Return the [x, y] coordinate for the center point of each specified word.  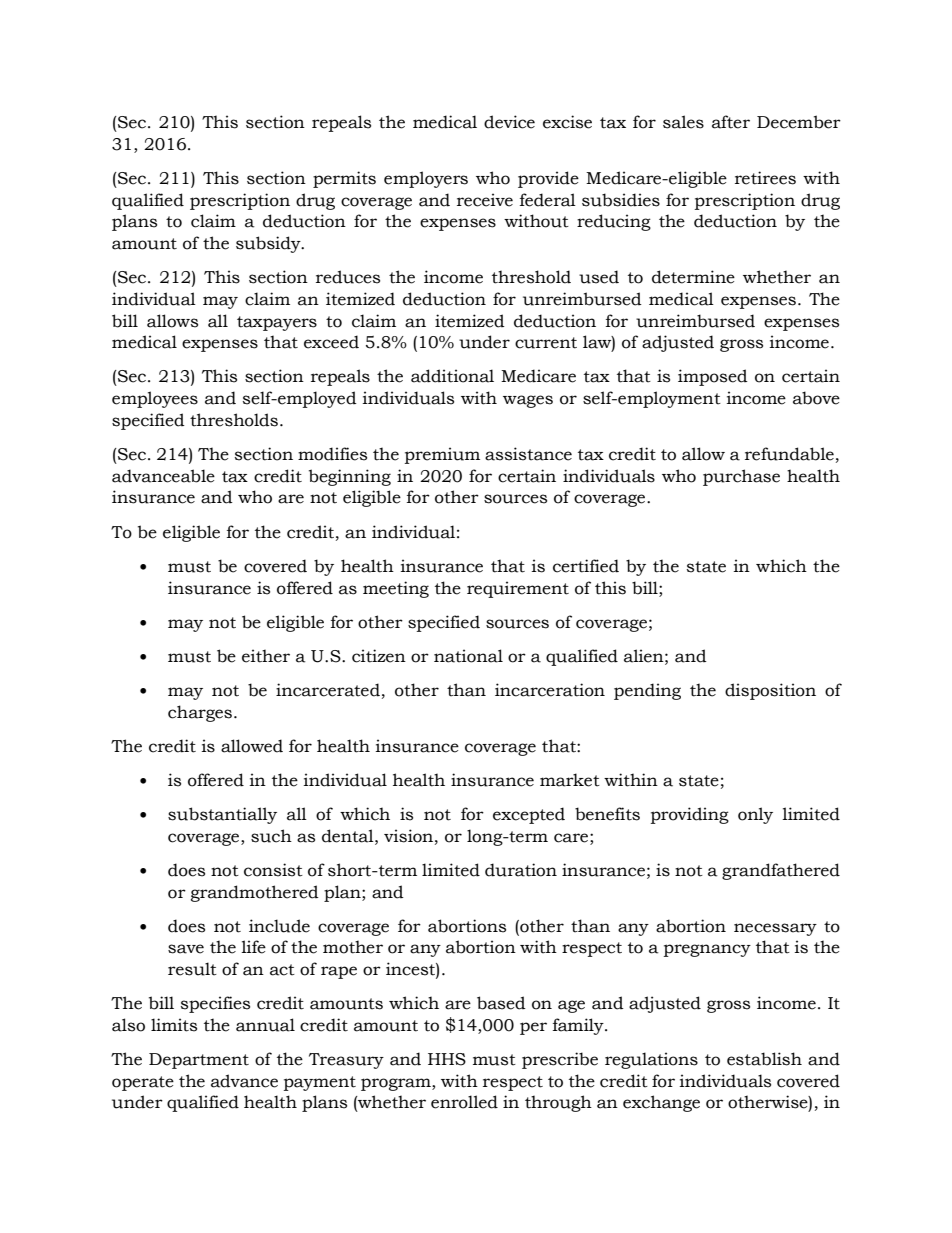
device [509, 122]
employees [155, 399]
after [731, 122]
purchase [741, 477]
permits [344, 179]
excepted [529, 815]
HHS [447, 1059]
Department [199, 1061]
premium [442, 455]
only [755, 815]
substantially [222, 815]
